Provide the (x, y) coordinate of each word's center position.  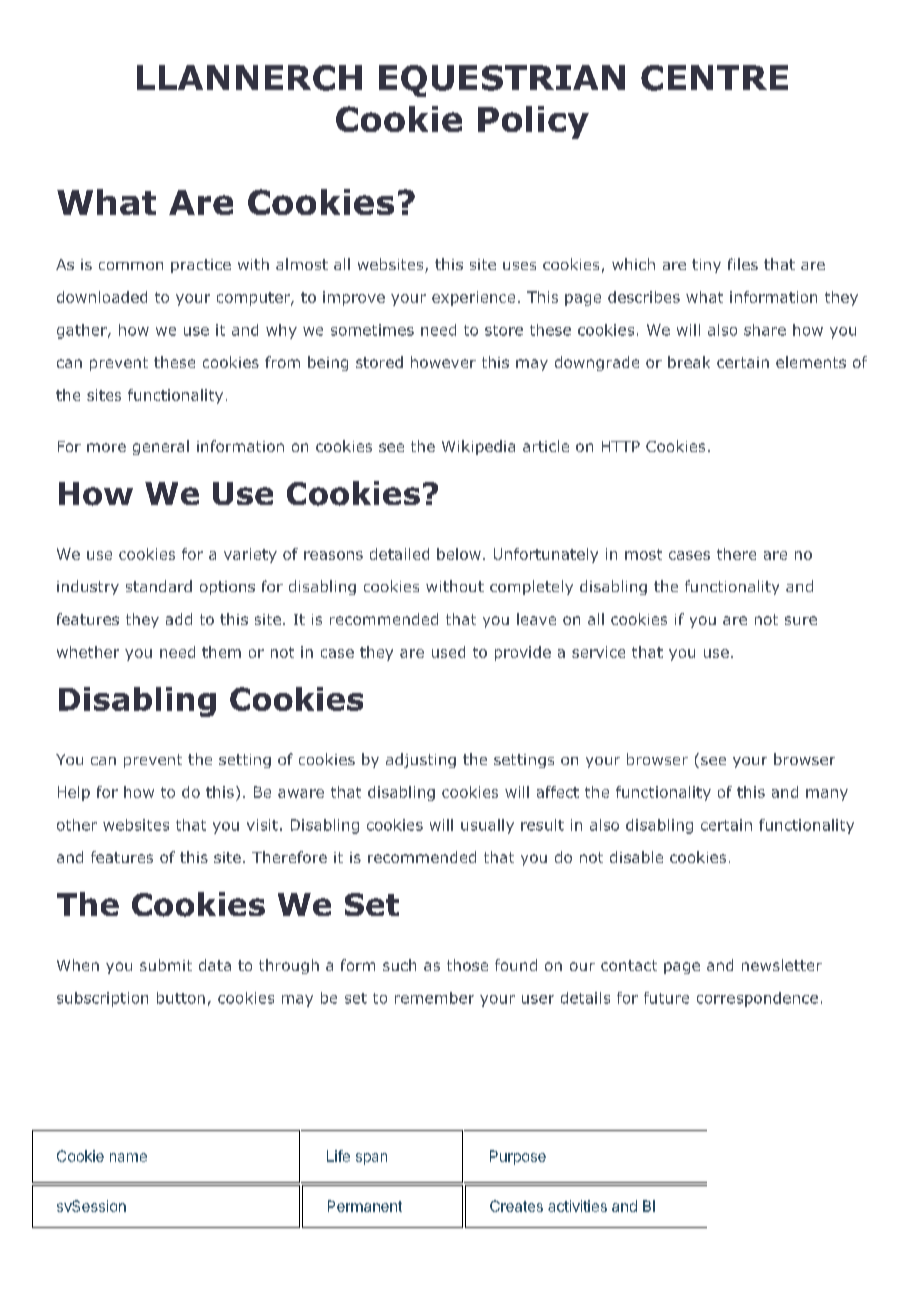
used (448, 652)
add (179, 619)
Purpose (518, 1157)
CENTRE (714, 78)
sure (801, 620)
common (131, 266)
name (128, 1157)
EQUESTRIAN (502, 81)
